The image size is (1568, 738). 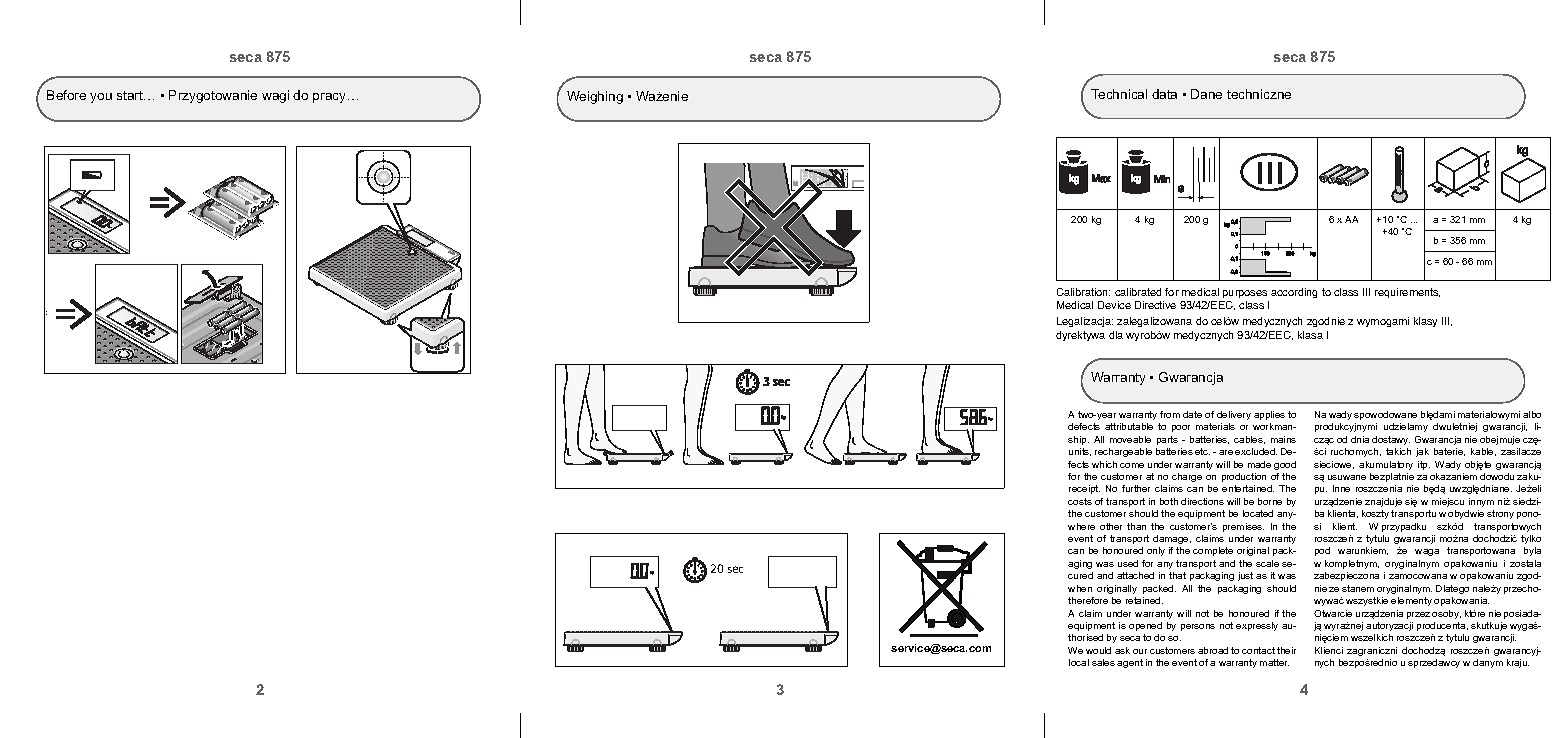 What do you see at coordinates (1084, 489) in the document?
I see `receipt` at bounding box center [1084, 489].
